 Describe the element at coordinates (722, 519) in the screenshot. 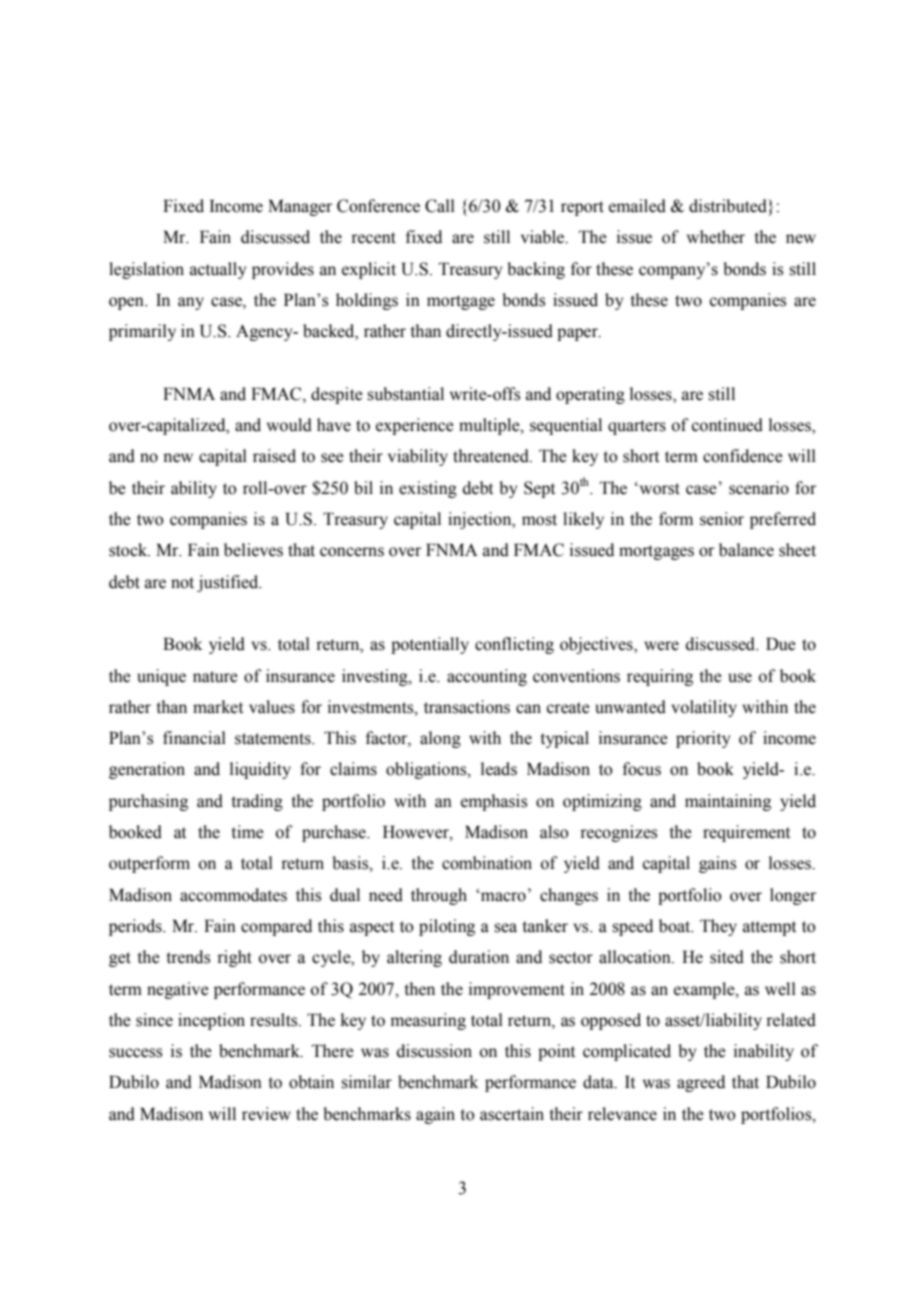

I see `senior` at that location.
